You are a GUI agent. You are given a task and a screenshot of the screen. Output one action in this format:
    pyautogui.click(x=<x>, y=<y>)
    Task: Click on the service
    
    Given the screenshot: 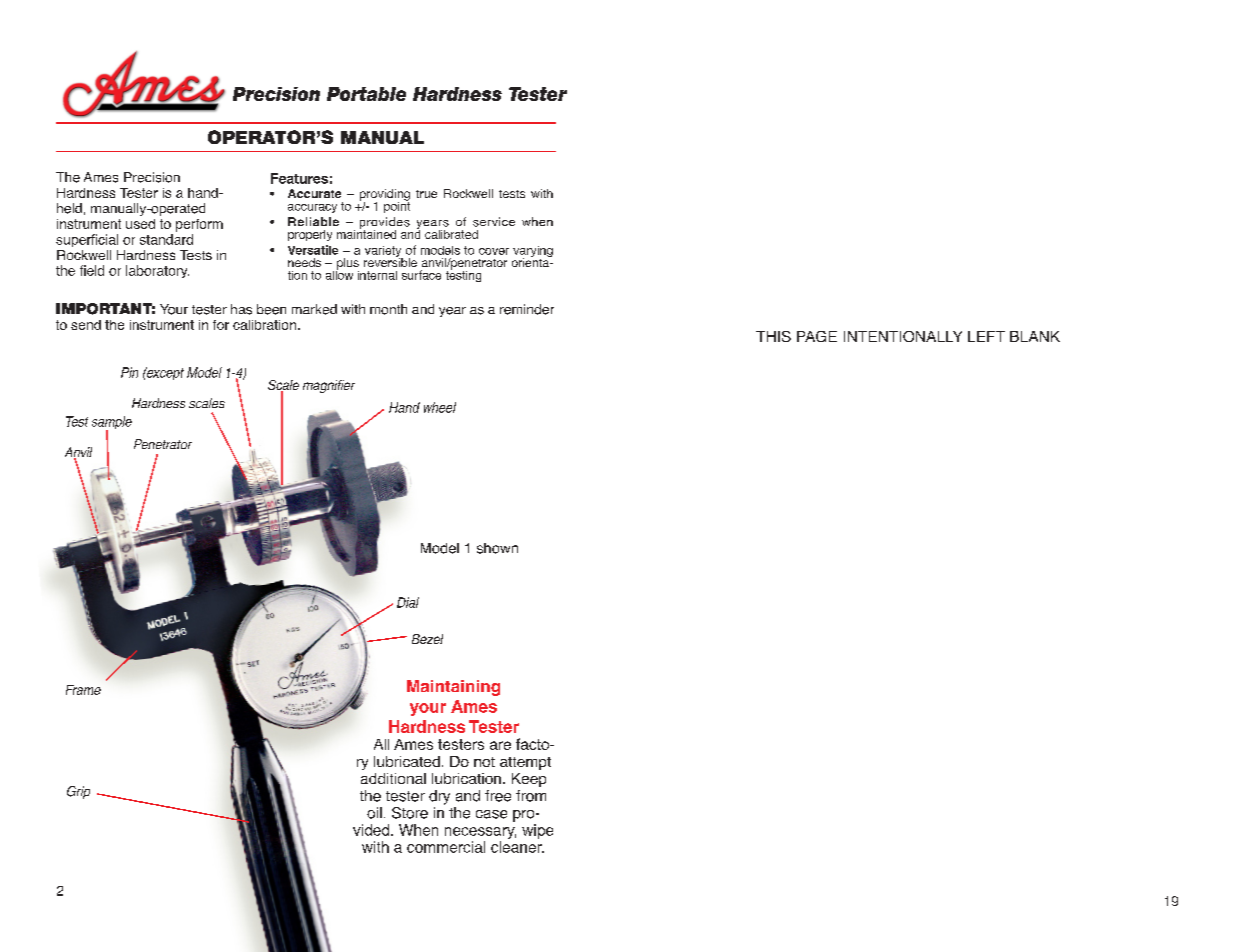 What is the action you would take?
    pyautogui.click(x=494, y=222)
